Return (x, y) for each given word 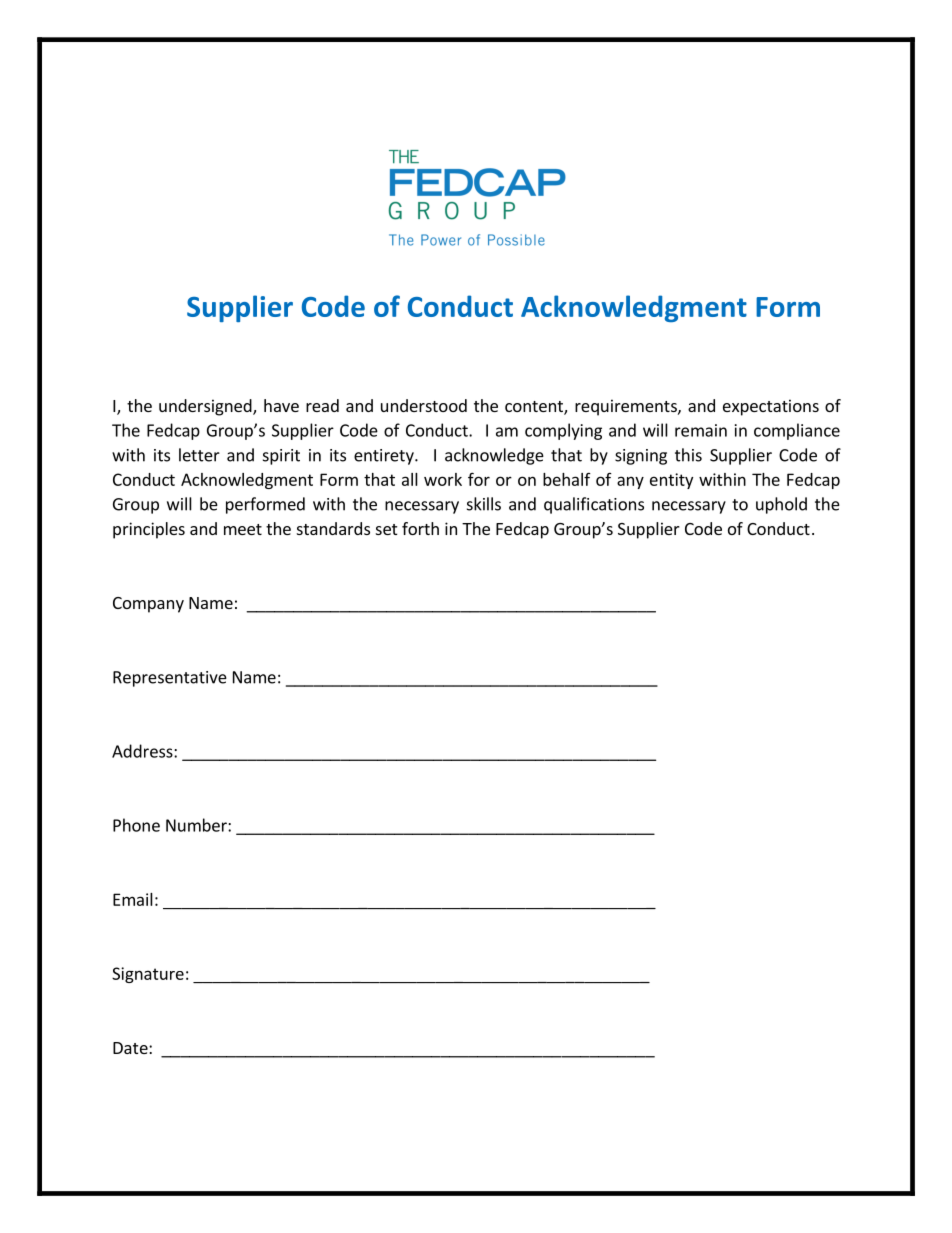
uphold (781, 505)
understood (424, 405)
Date (131, 1048)
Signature (148, 975)
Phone (136, 825)
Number (197, 825)
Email (133, 899)
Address (143, 751)
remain (701, 430)
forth (420, 528)
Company (148, 605)
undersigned (206, 407)
